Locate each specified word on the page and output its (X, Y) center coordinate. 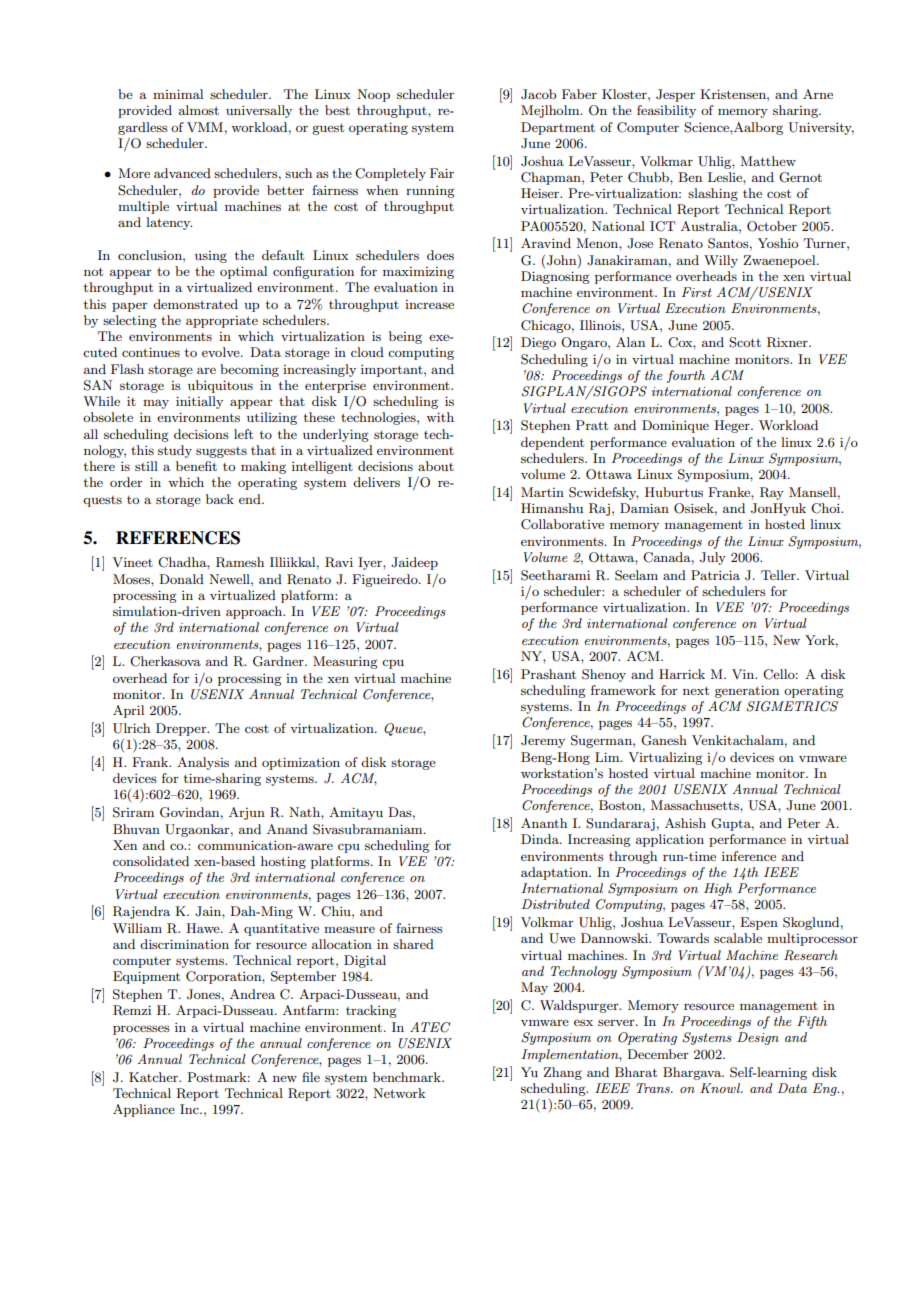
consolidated (151, 861)
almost (199, 110)
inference (749, 856)
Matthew (768, 161)
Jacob (538, 94)
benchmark (408, 1077)
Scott (745, 342)
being (405, 337)
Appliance (144, 1110)
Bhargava (693, 1073)
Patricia (715, 575)
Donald (181, 579)
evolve (222, 352)
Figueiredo (386, 580)
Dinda (541, 839)
